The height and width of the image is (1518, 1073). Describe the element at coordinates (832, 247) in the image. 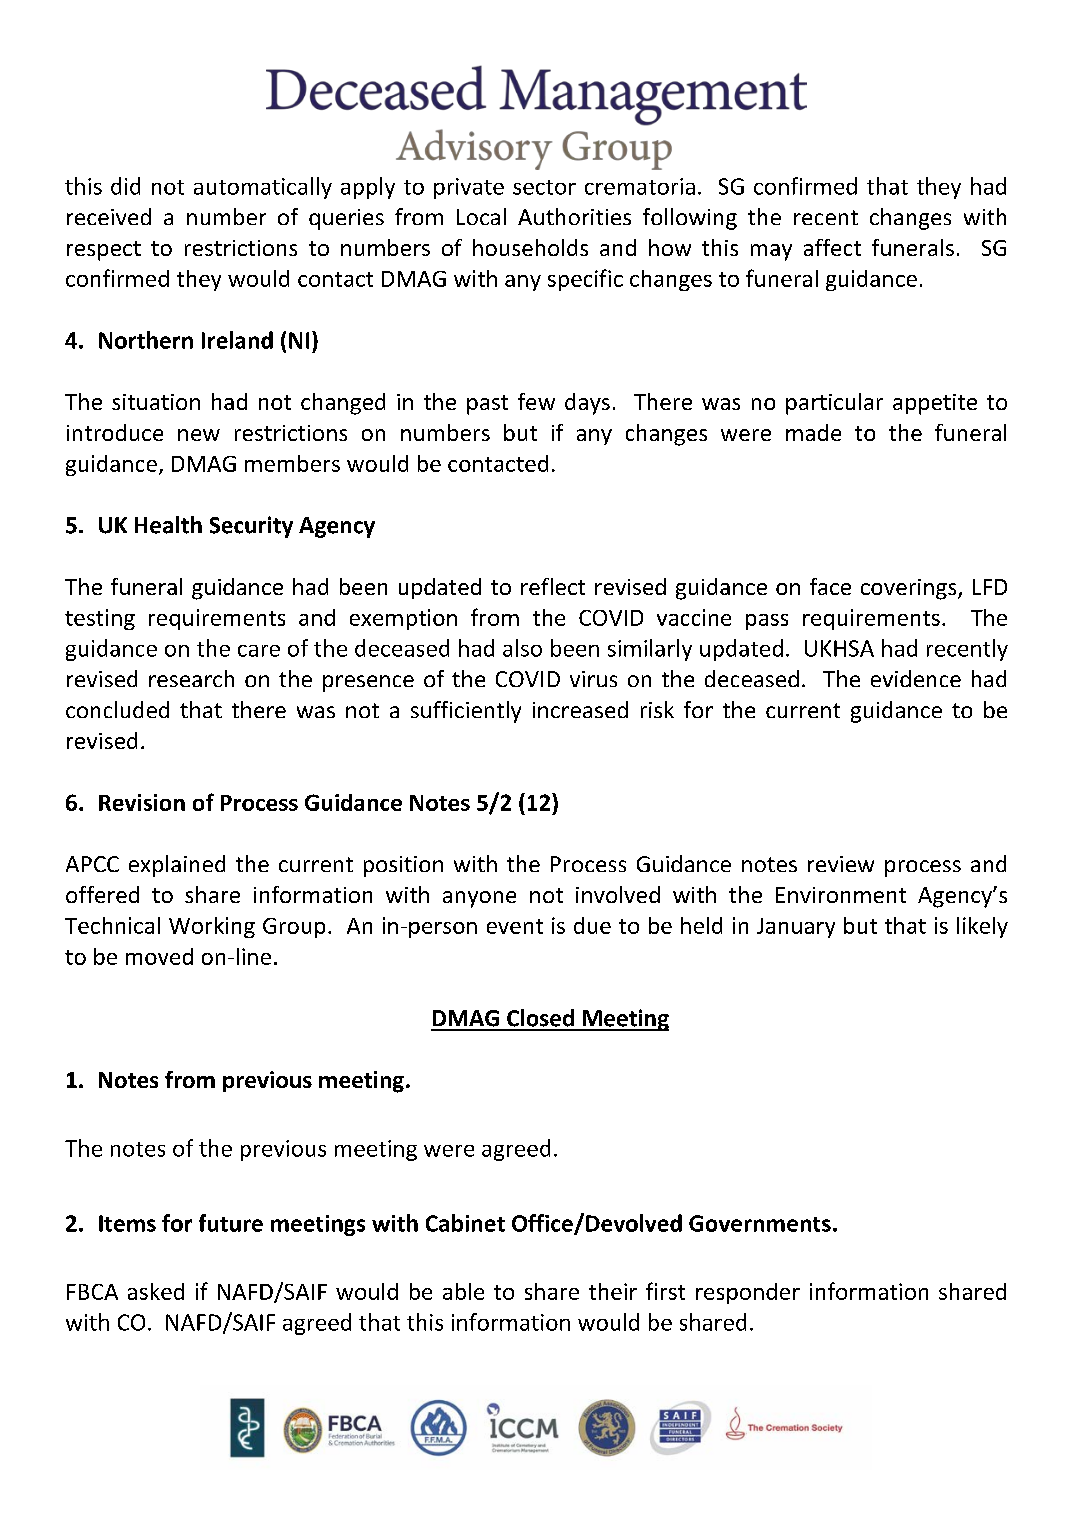

I see `affect` at that location.
